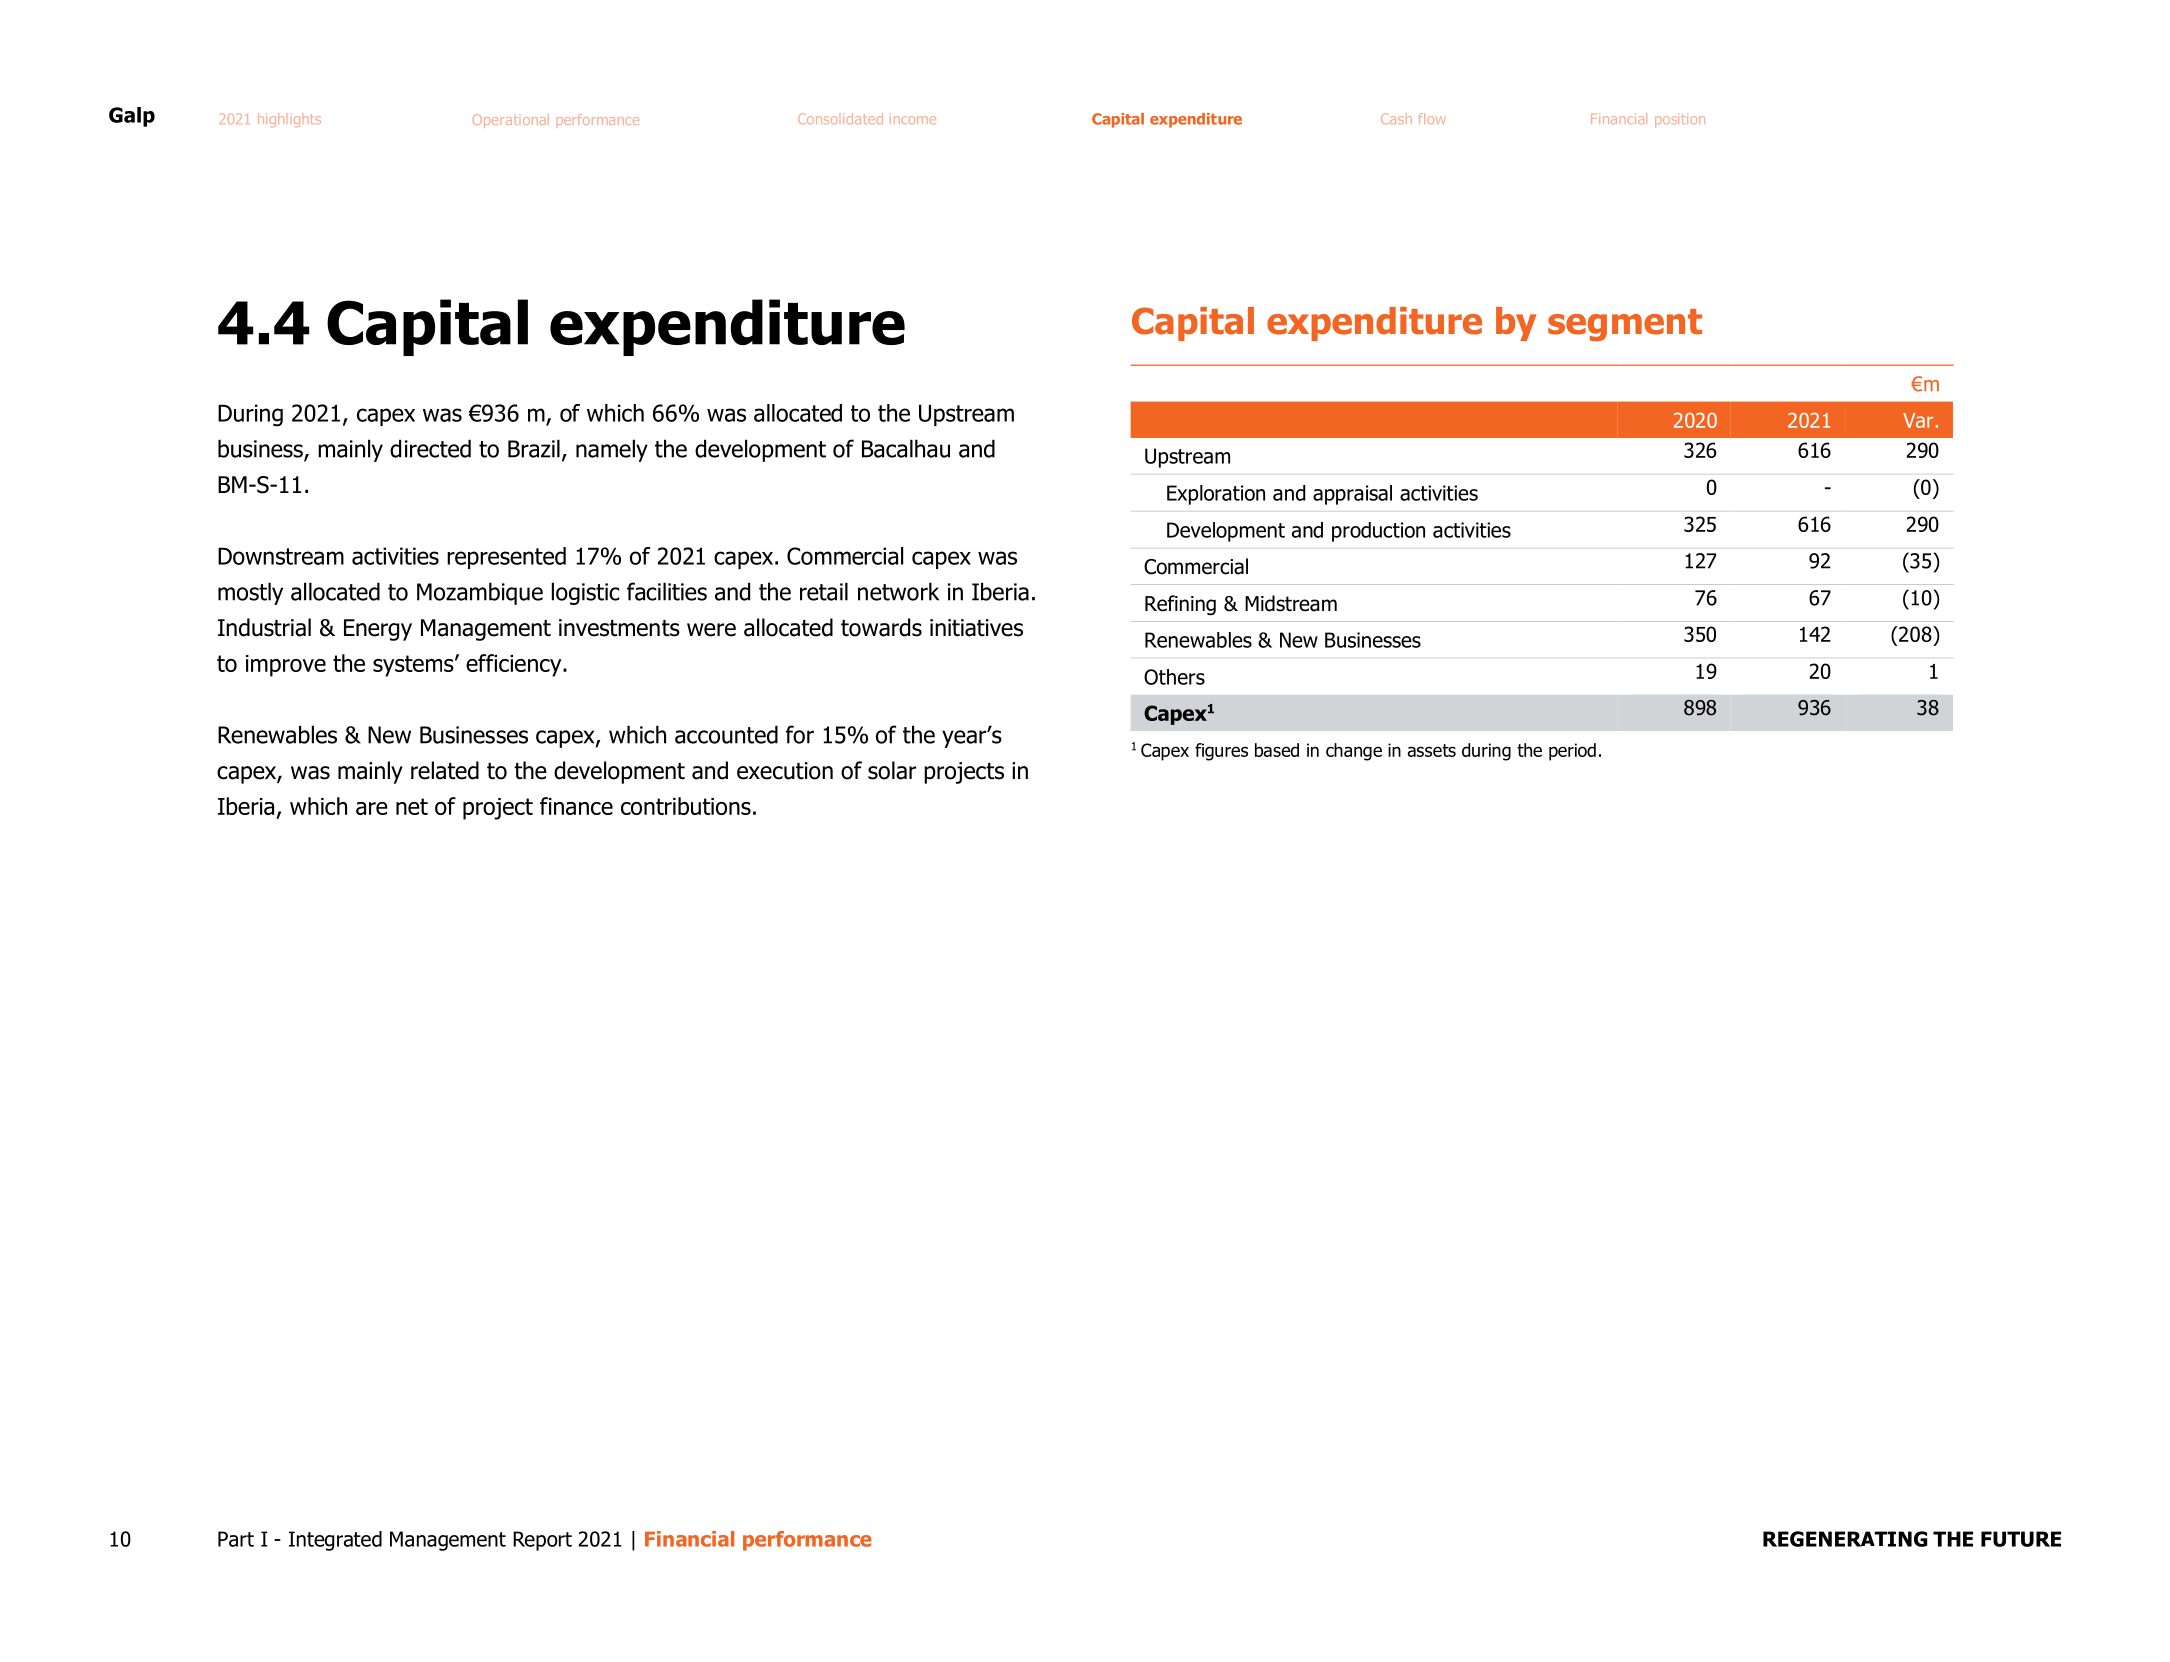  What do you see at coordinates (913, 120) in the screenshot?
I see `income` at bounding box center [913, 120].
